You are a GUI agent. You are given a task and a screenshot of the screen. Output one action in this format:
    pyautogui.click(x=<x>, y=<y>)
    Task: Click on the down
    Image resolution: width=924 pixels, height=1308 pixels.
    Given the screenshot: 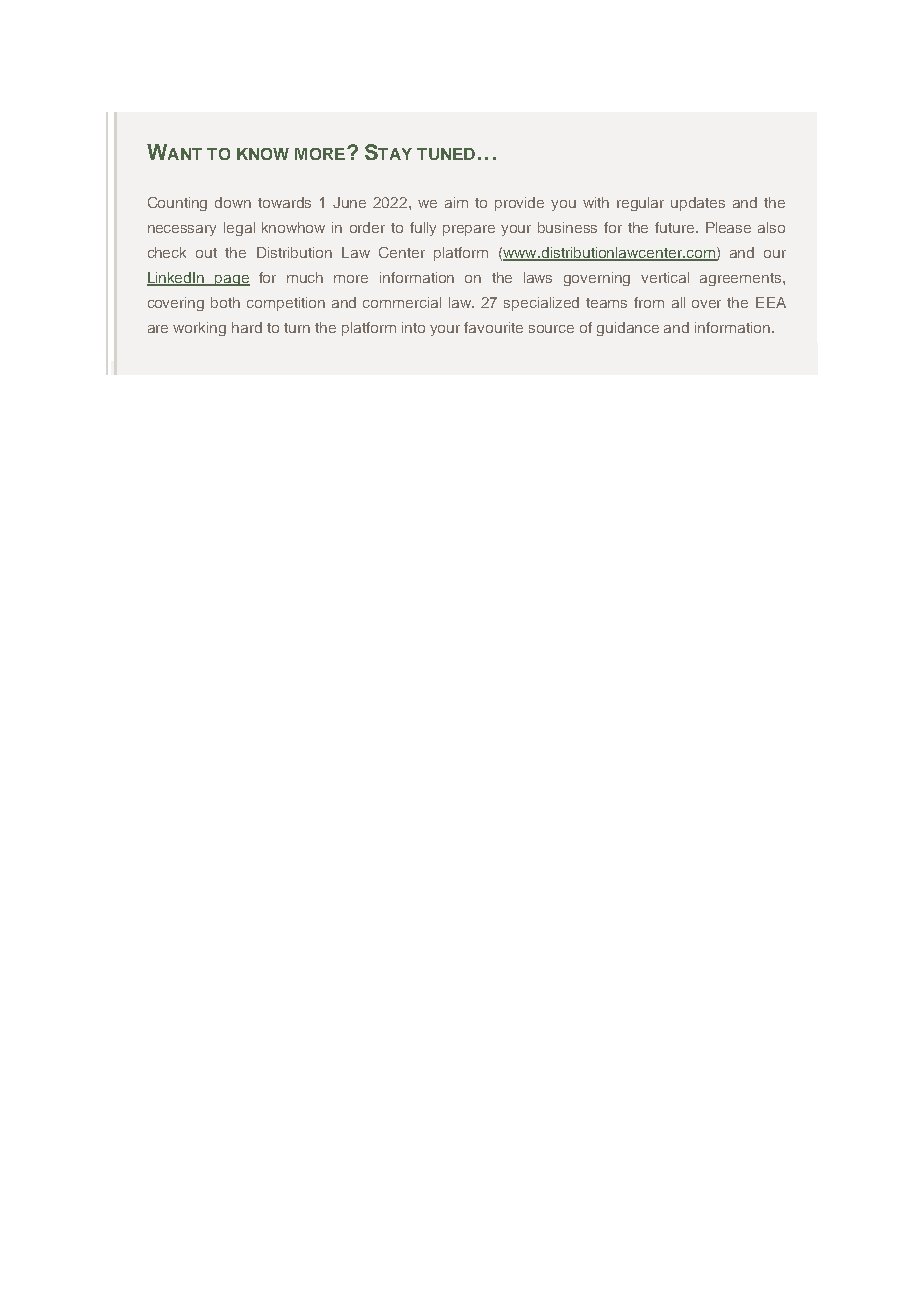 What is the action you would take?
    pyautogui.click(x=233, y=202)
